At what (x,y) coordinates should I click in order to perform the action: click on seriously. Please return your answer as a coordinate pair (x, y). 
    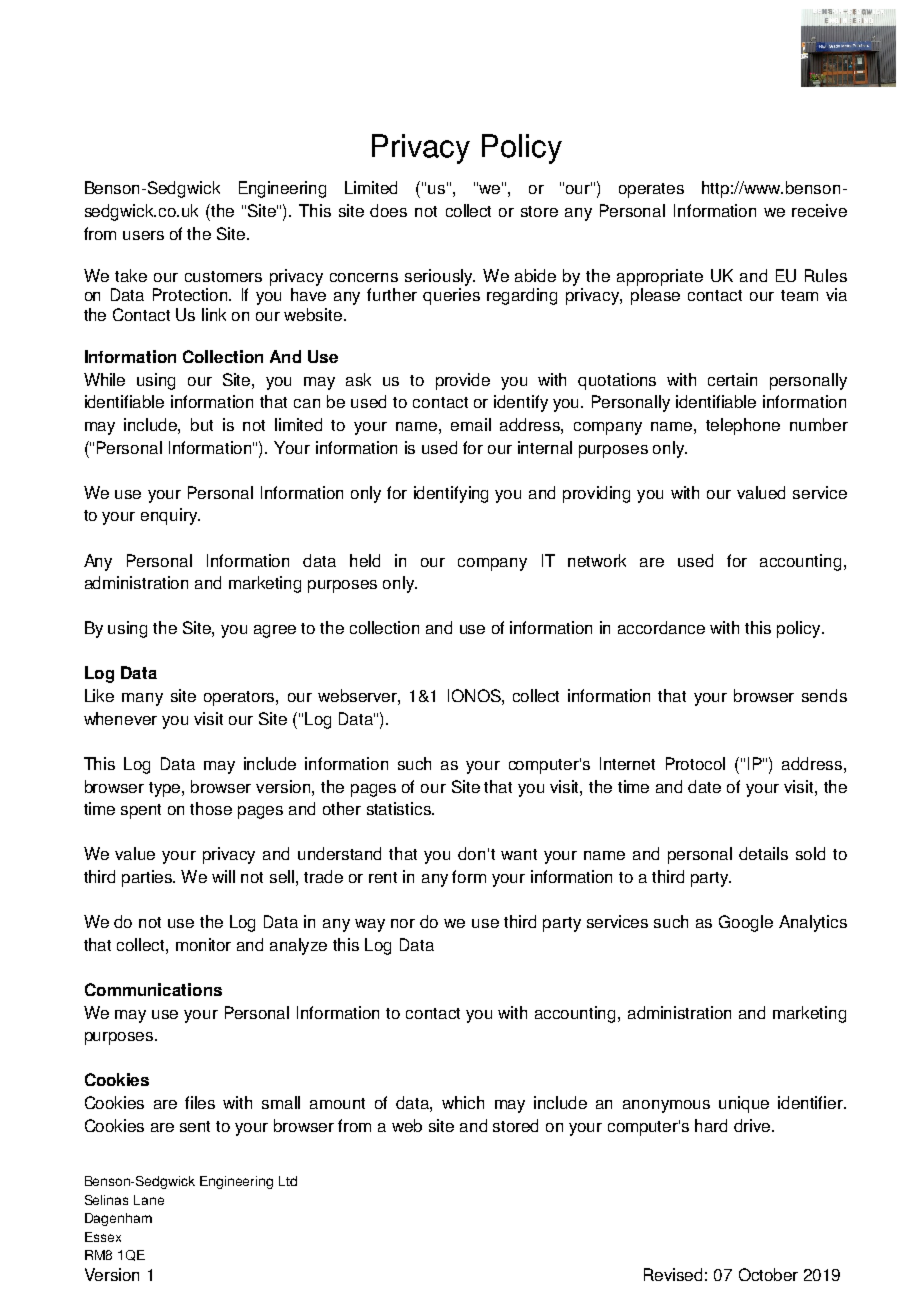
    Looking at the image, I should click on (440, 277).
